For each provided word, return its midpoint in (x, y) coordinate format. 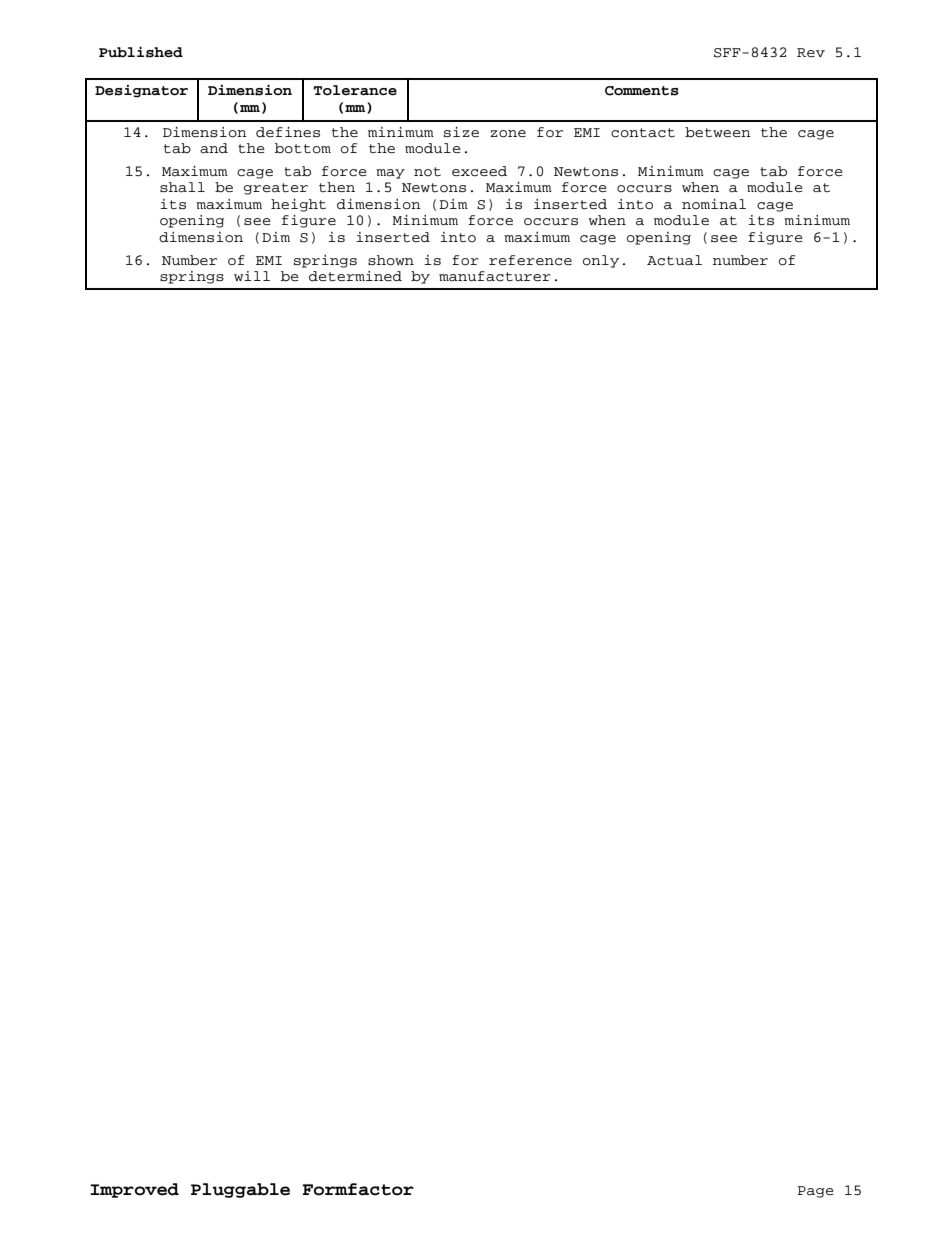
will (252, 276)
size (461, 132)
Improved (134, 1190)
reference (530, 260)
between (718, 132)
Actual (674, 260)
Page (816, 1192)
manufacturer (495, 276)
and (214, 148)
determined (355, 276)
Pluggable (240, 1190)
